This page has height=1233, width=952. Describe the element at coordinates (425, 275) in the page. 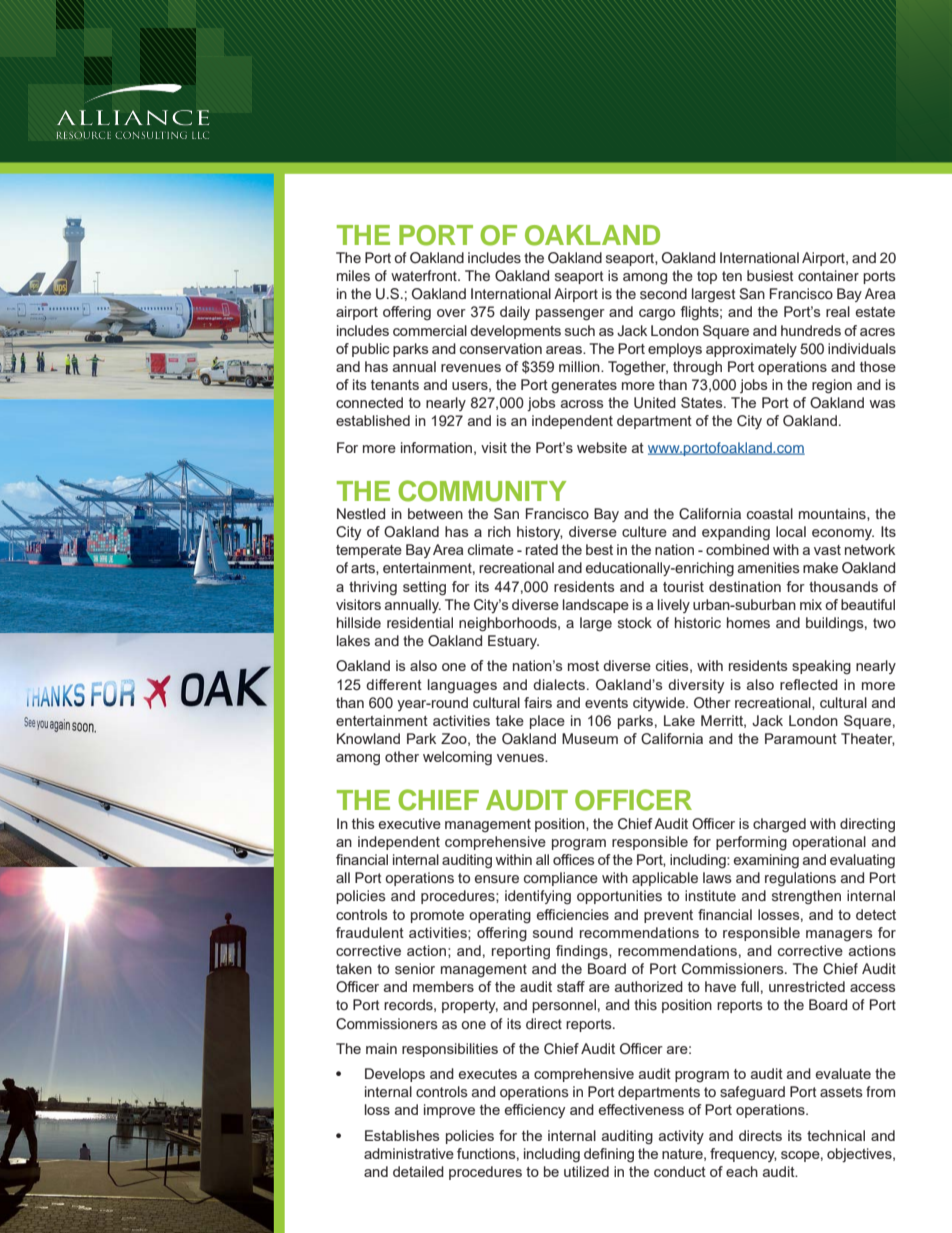

I see `waterfront` at that location.
